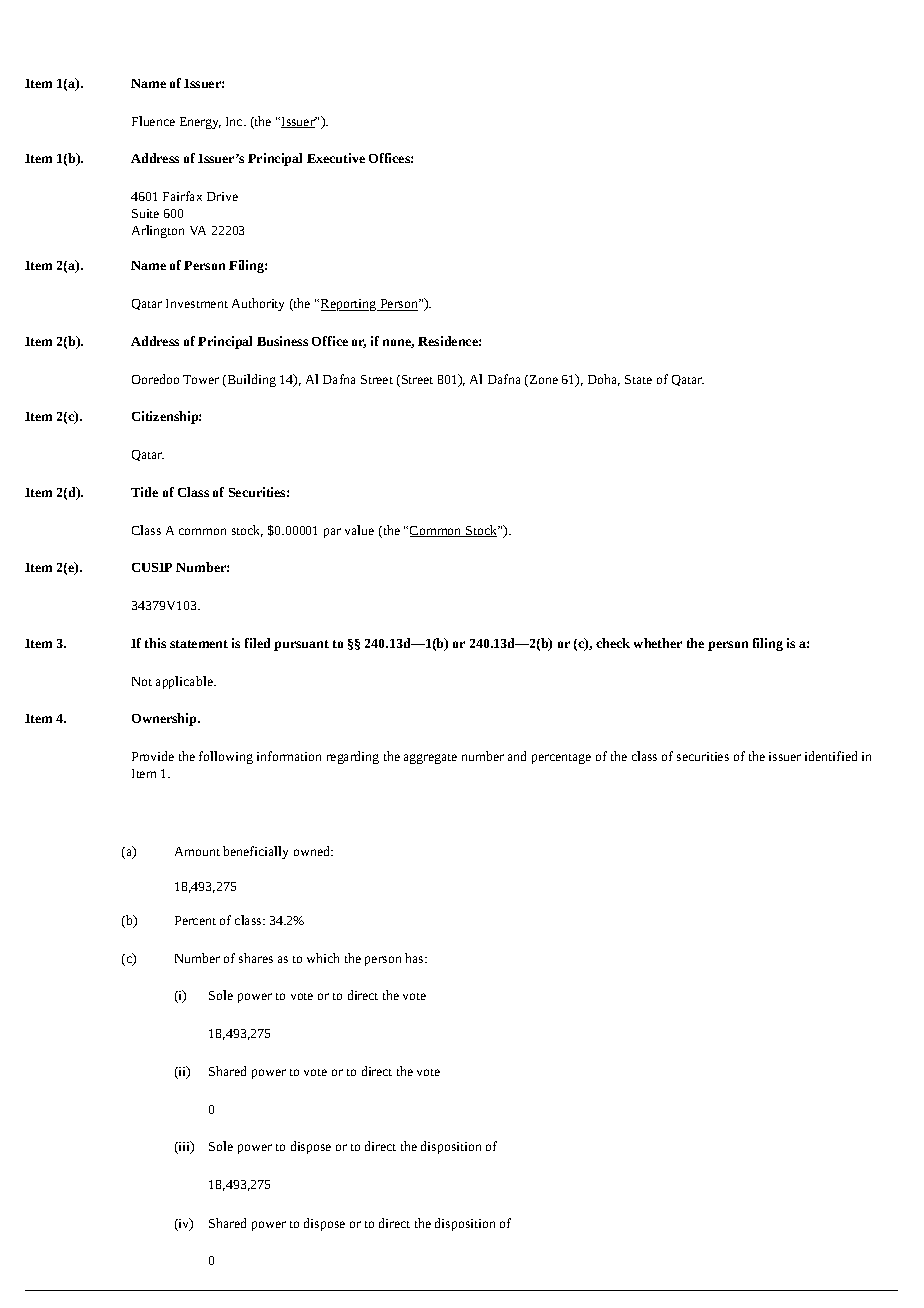 The height and width of the page is (1308, 924). What do you see at coordinates (256, 958) in the page?
I see `shares` at bounding box center [256, 958].
